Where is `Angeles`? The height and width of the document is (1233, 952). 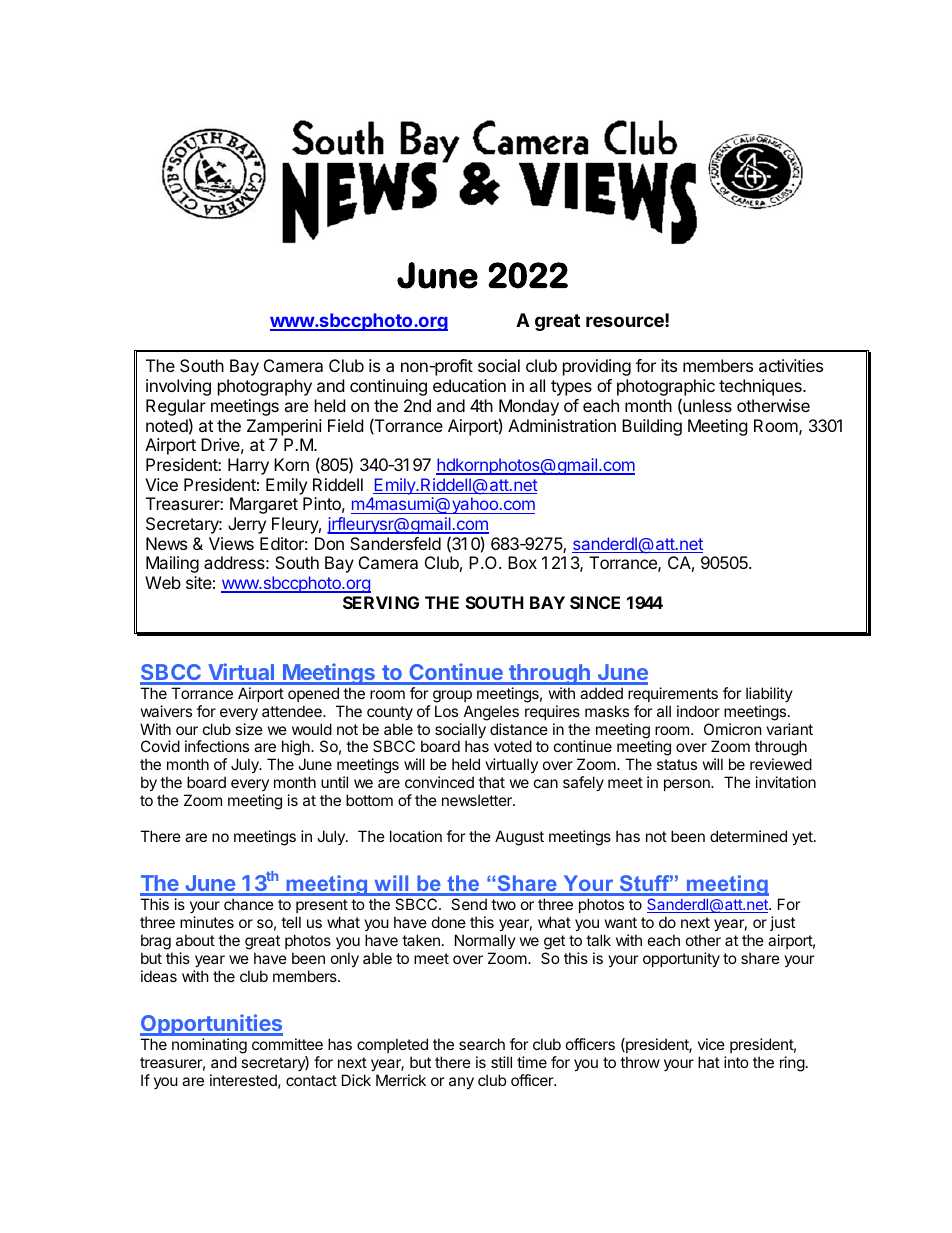
Angeles is located at coordinates (491, 713).
